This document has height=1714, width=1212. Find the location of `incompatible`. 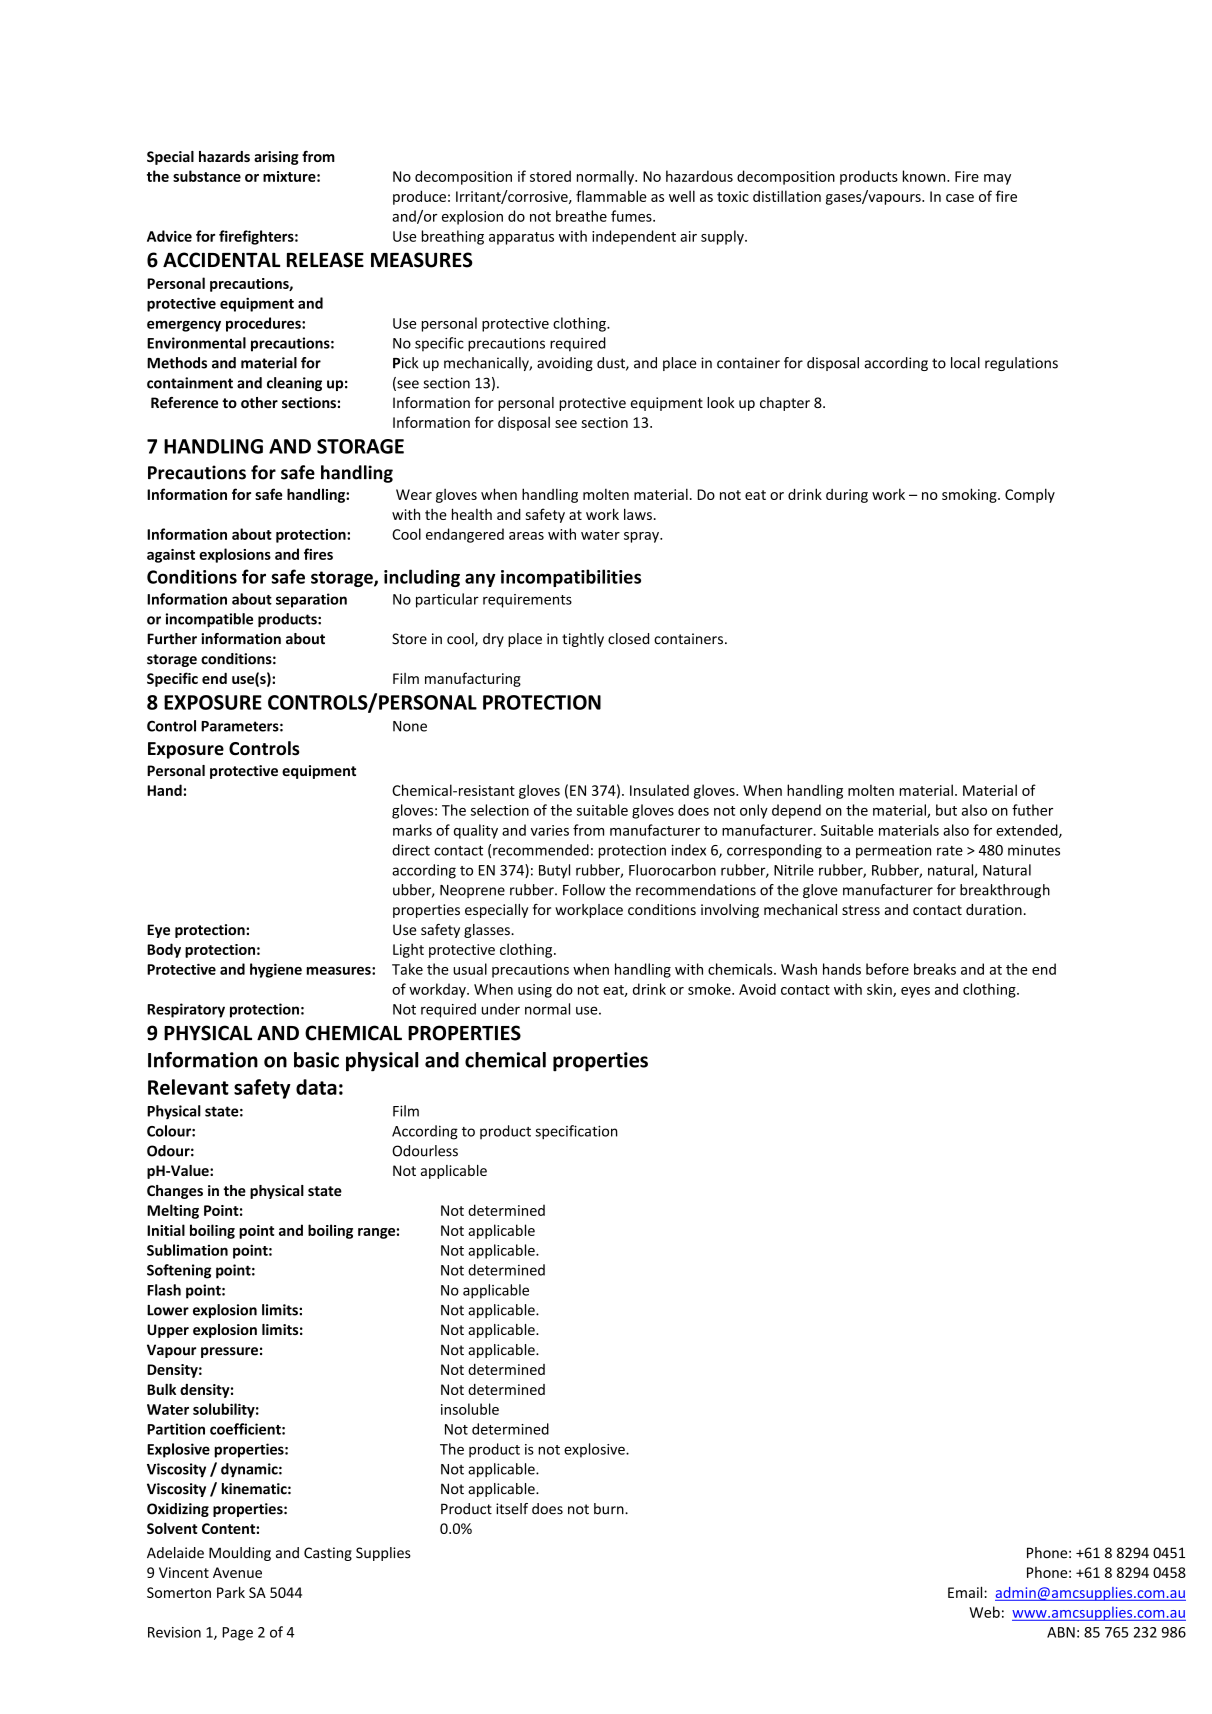

incompatible is located at coordinates (209, 620).
